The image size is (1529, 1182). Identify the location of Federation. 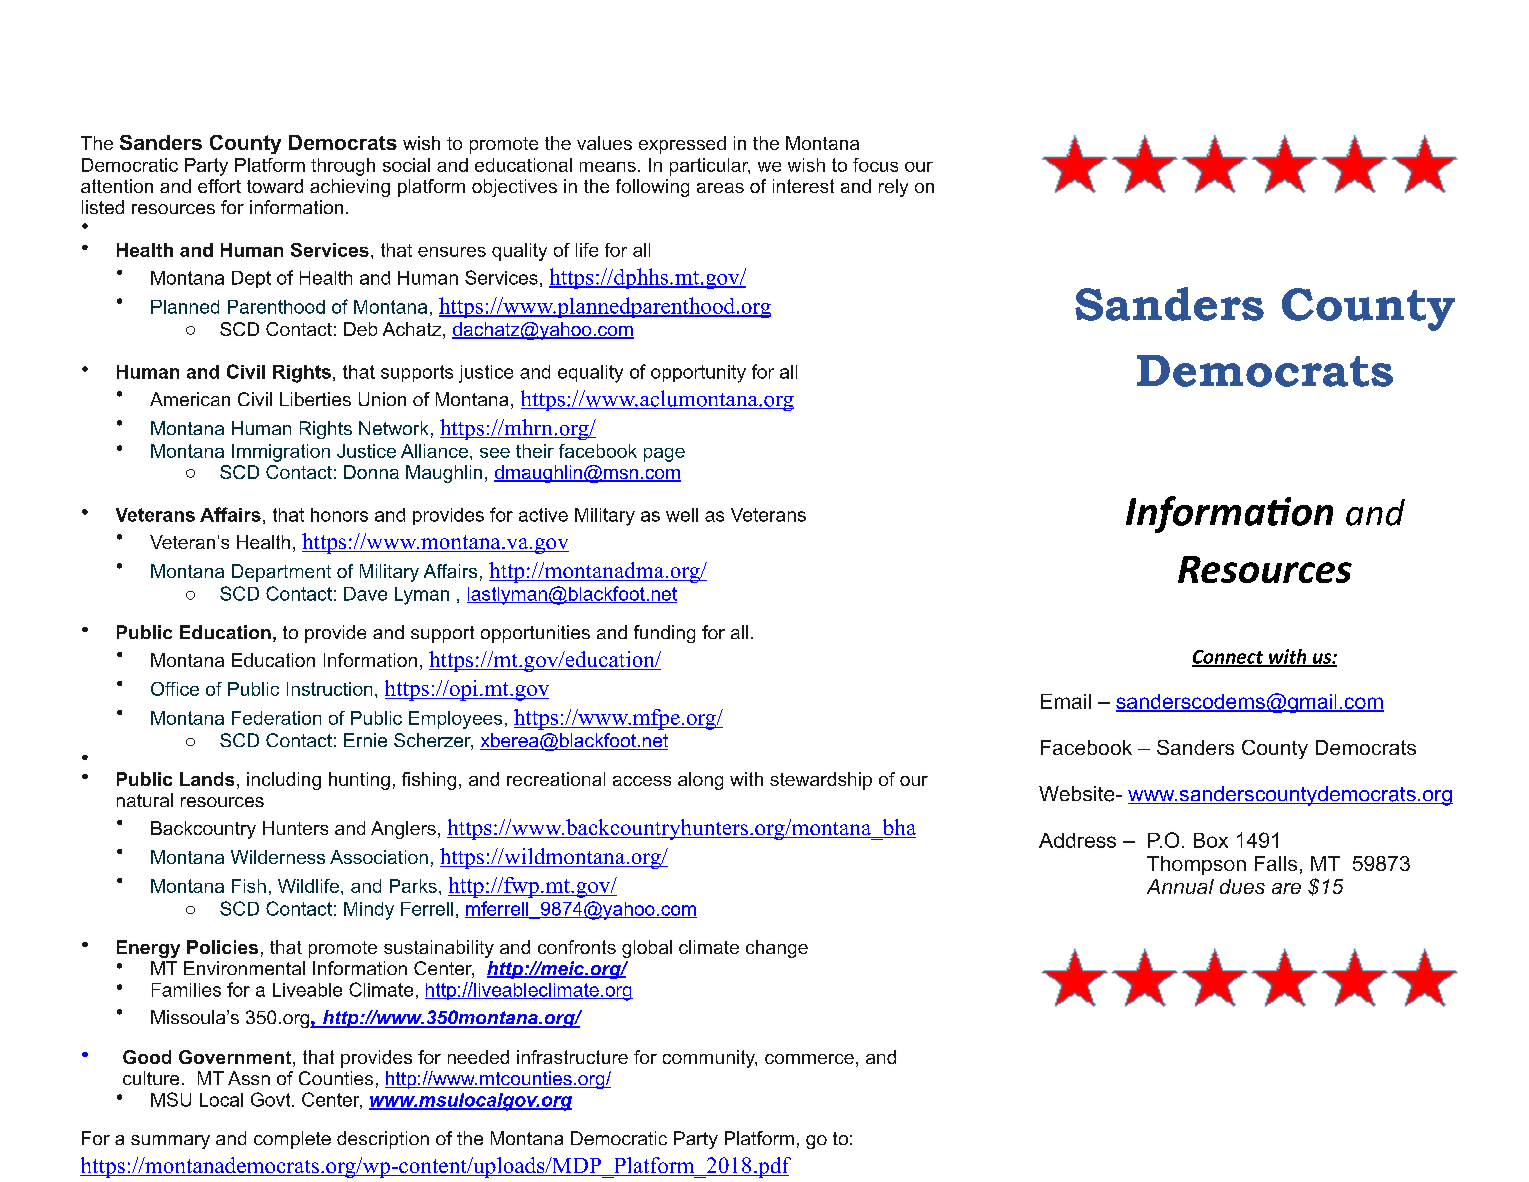
(276, 718).
